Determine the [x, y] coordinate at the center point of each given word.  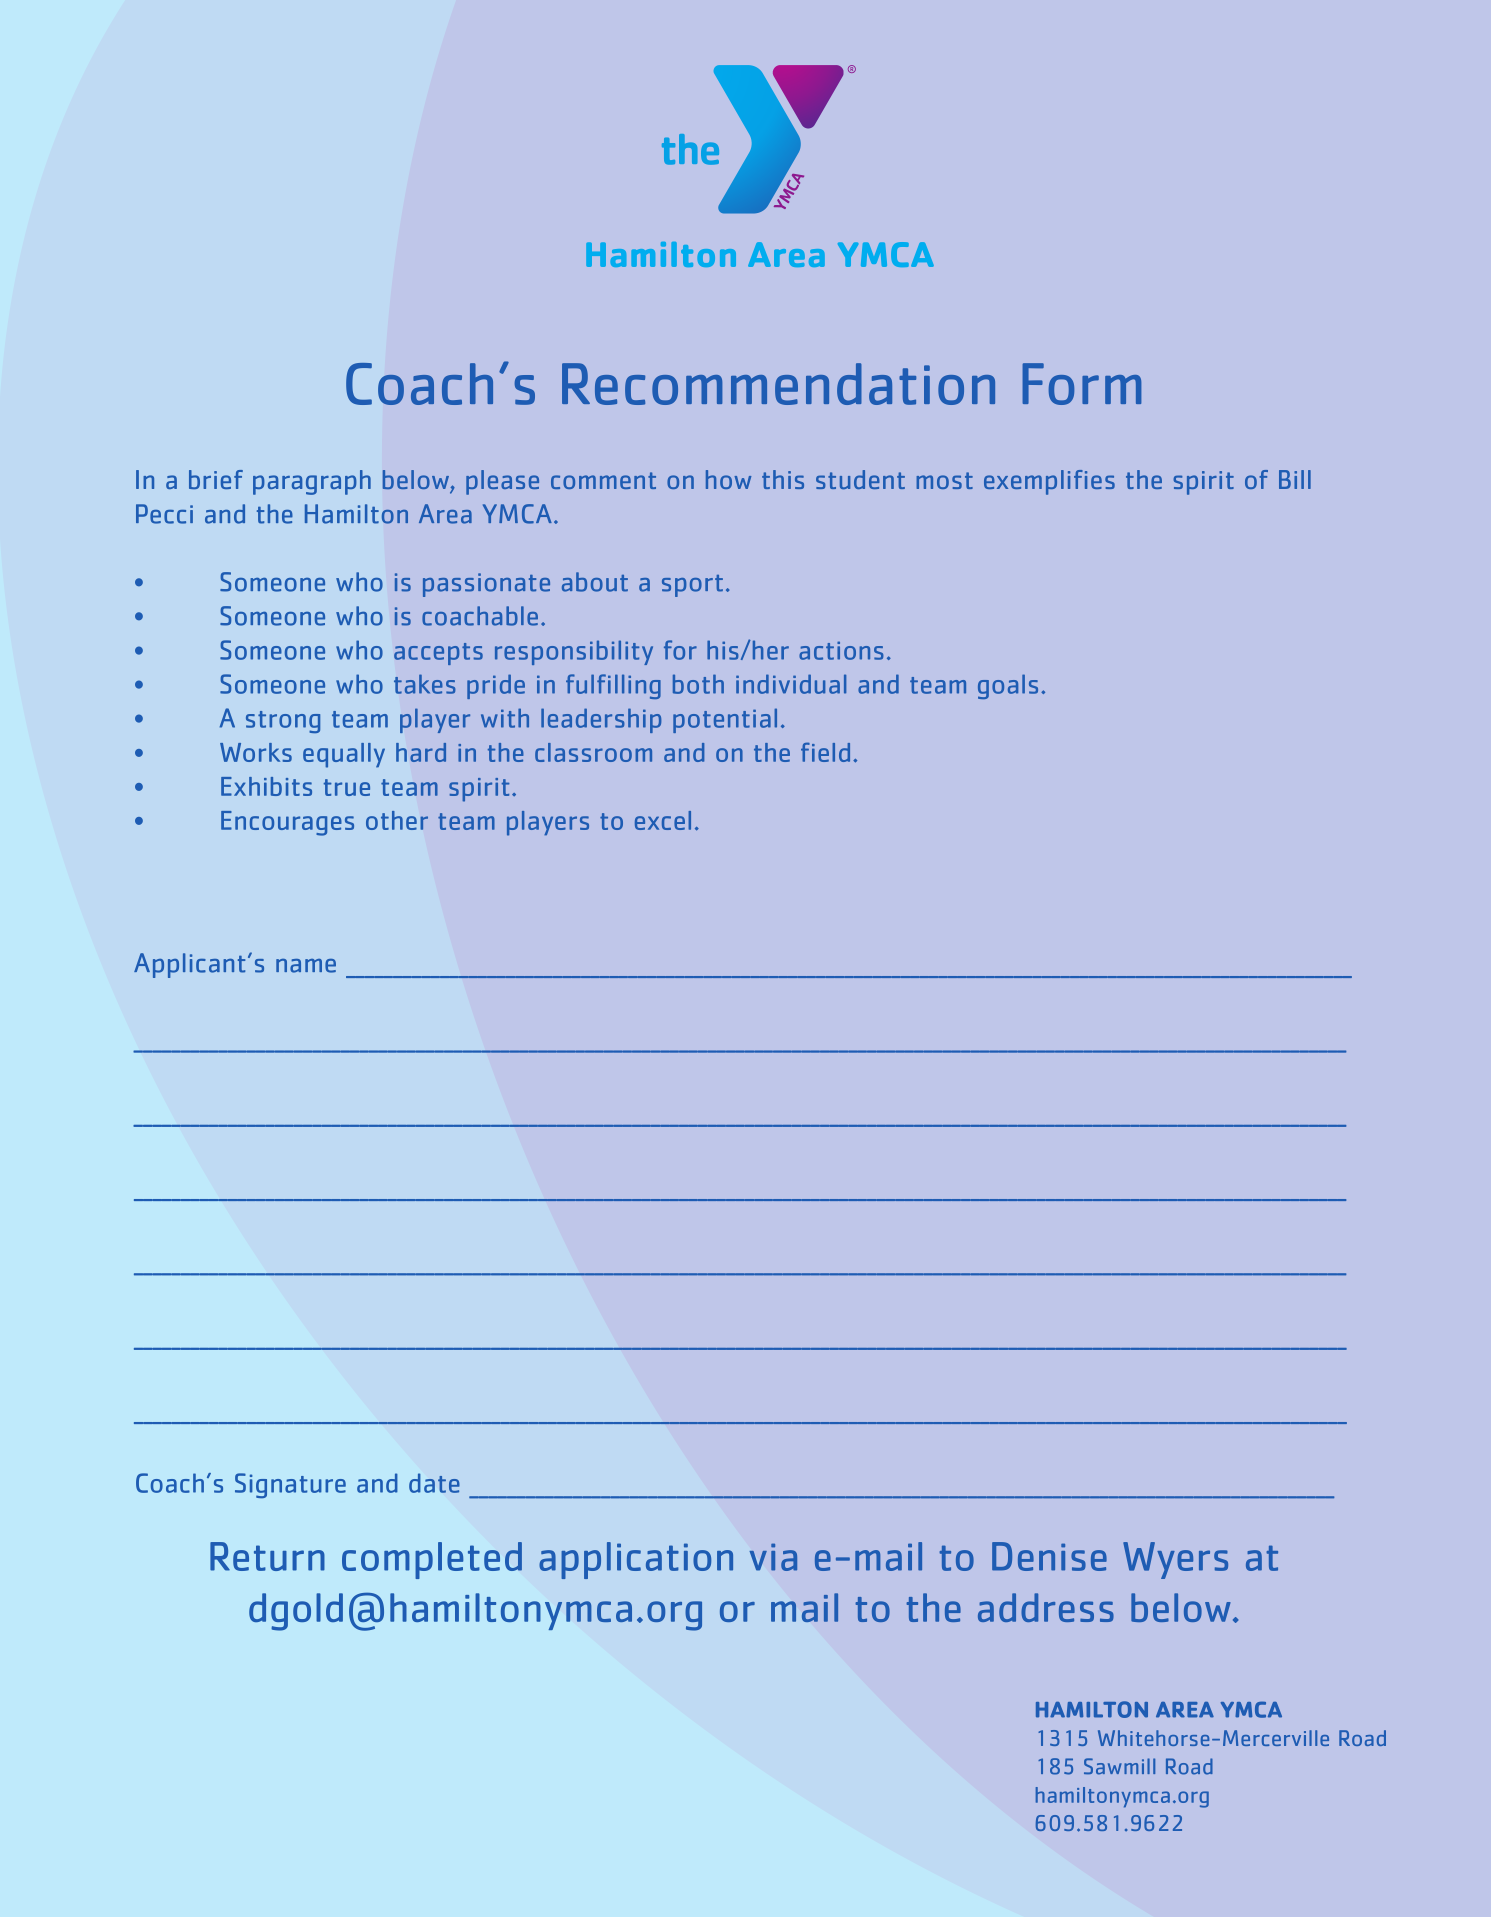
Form [1081, 384]
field [825, 752]
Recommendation [778, 384]
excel [663, 820]
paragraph [312, 482]
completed [432, 1560]
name [306, 966]
